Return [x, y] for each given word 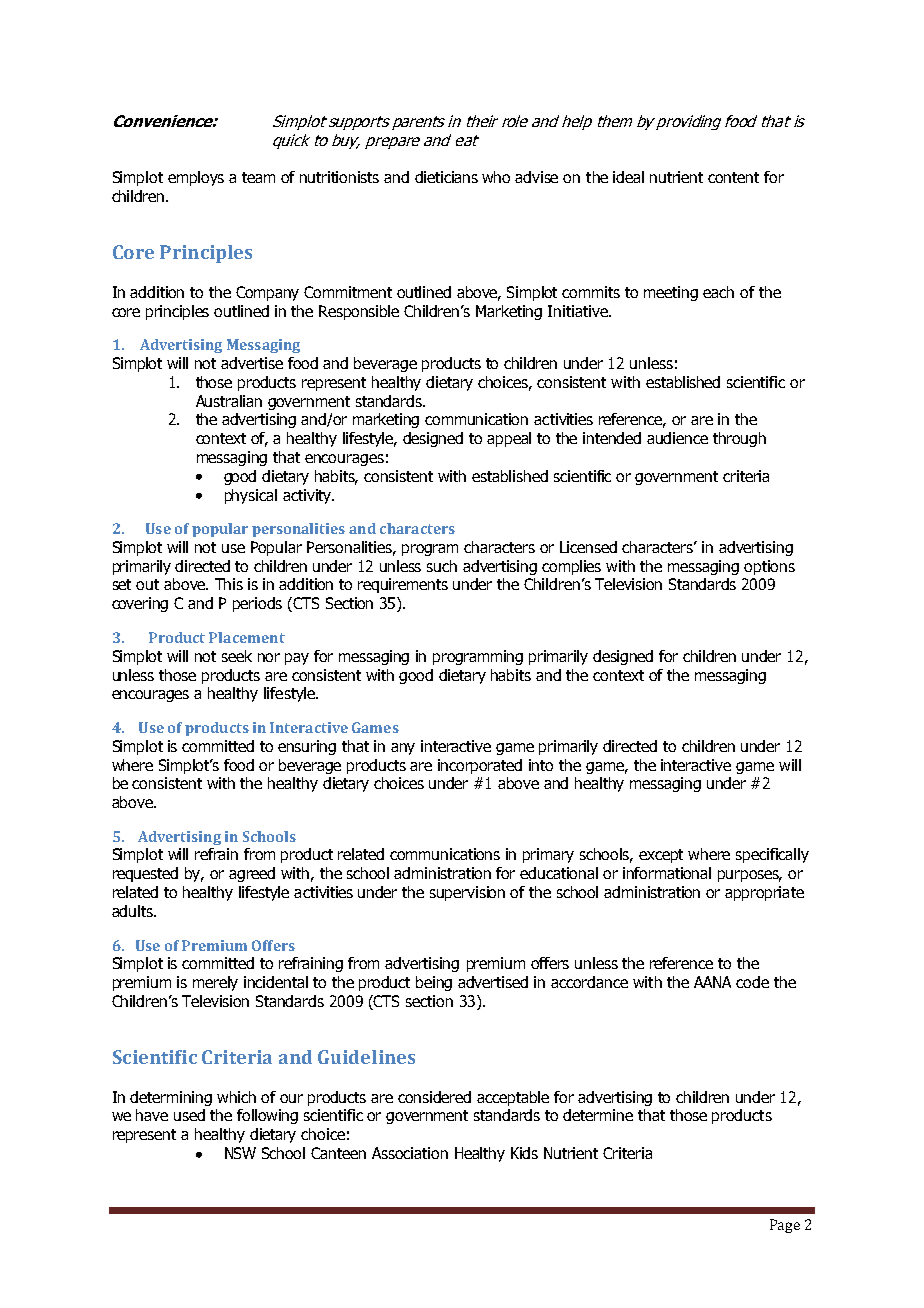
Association [410, 1153]
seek [237, 656]
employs [196, 178]
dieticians [446, 177]
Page [785, 1226]
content [733, 177]
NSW [240, 1153]
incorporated [480, 766]
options [769, 567]
